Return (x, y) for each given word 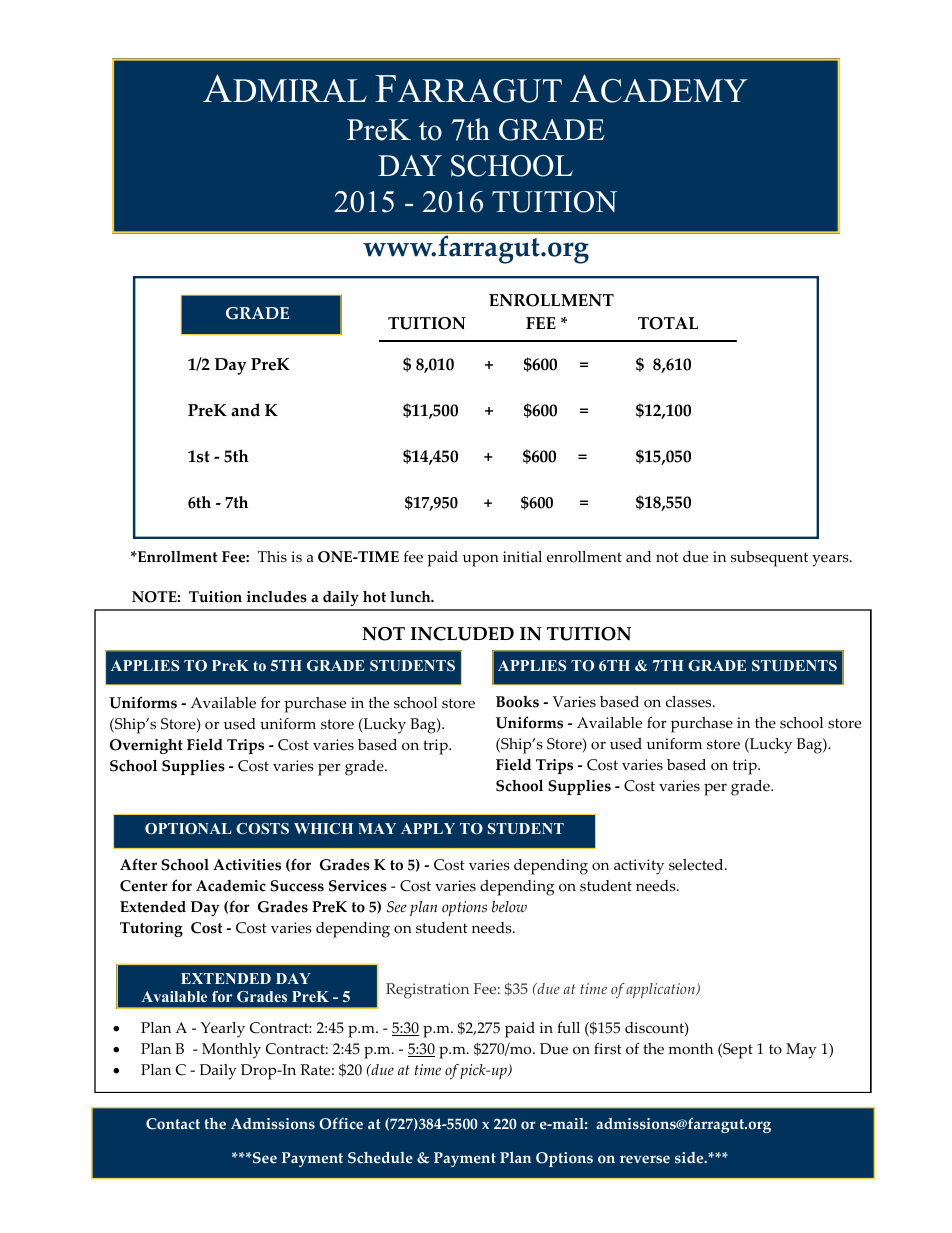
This (272, 557)
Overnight (146, 746)
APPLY (428, 828)
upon (481, 560)
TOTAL (668, 323)
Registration (427, 991)
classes (690, 702)
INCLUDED (462, 634)
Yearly (222, 1030)
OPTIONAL (188, 828)
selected (697, 865)
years (831, 560)
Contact (173, 1124)
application (662, 990)
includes (277, 597)
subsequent (769, 559)
